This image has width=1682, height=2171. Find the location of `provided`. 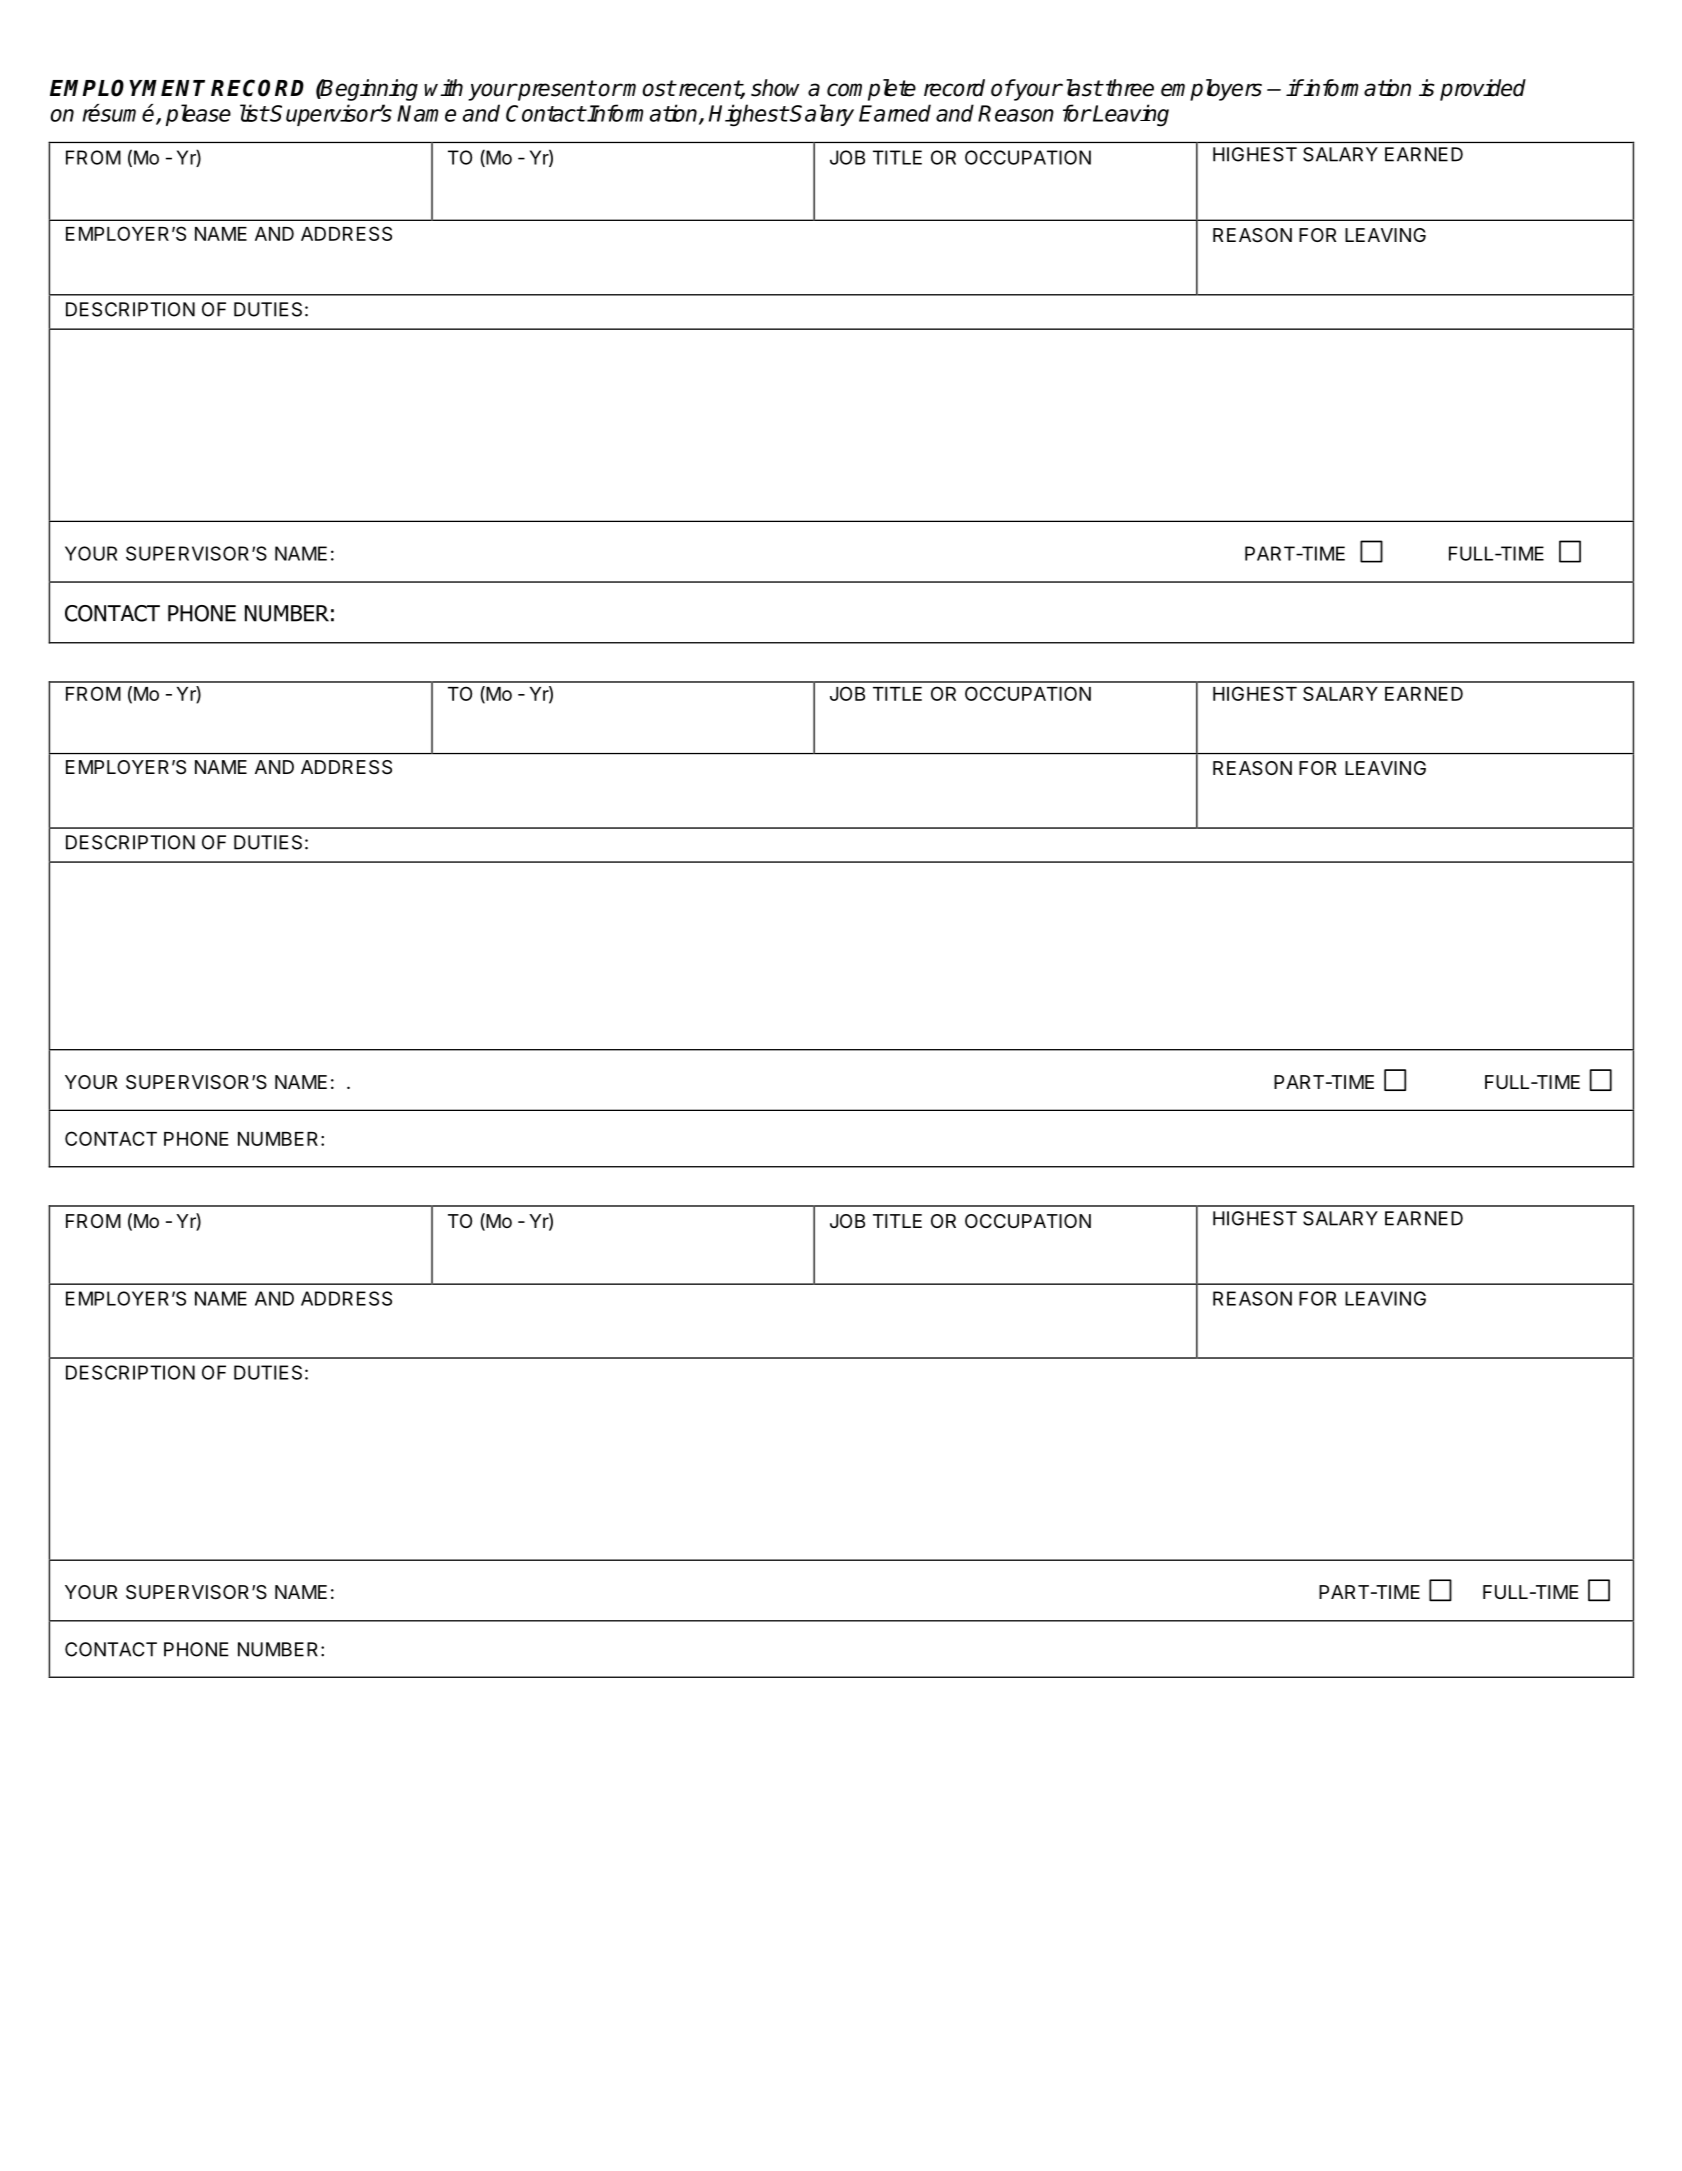

provided is located at coordinates (1483, 90).
